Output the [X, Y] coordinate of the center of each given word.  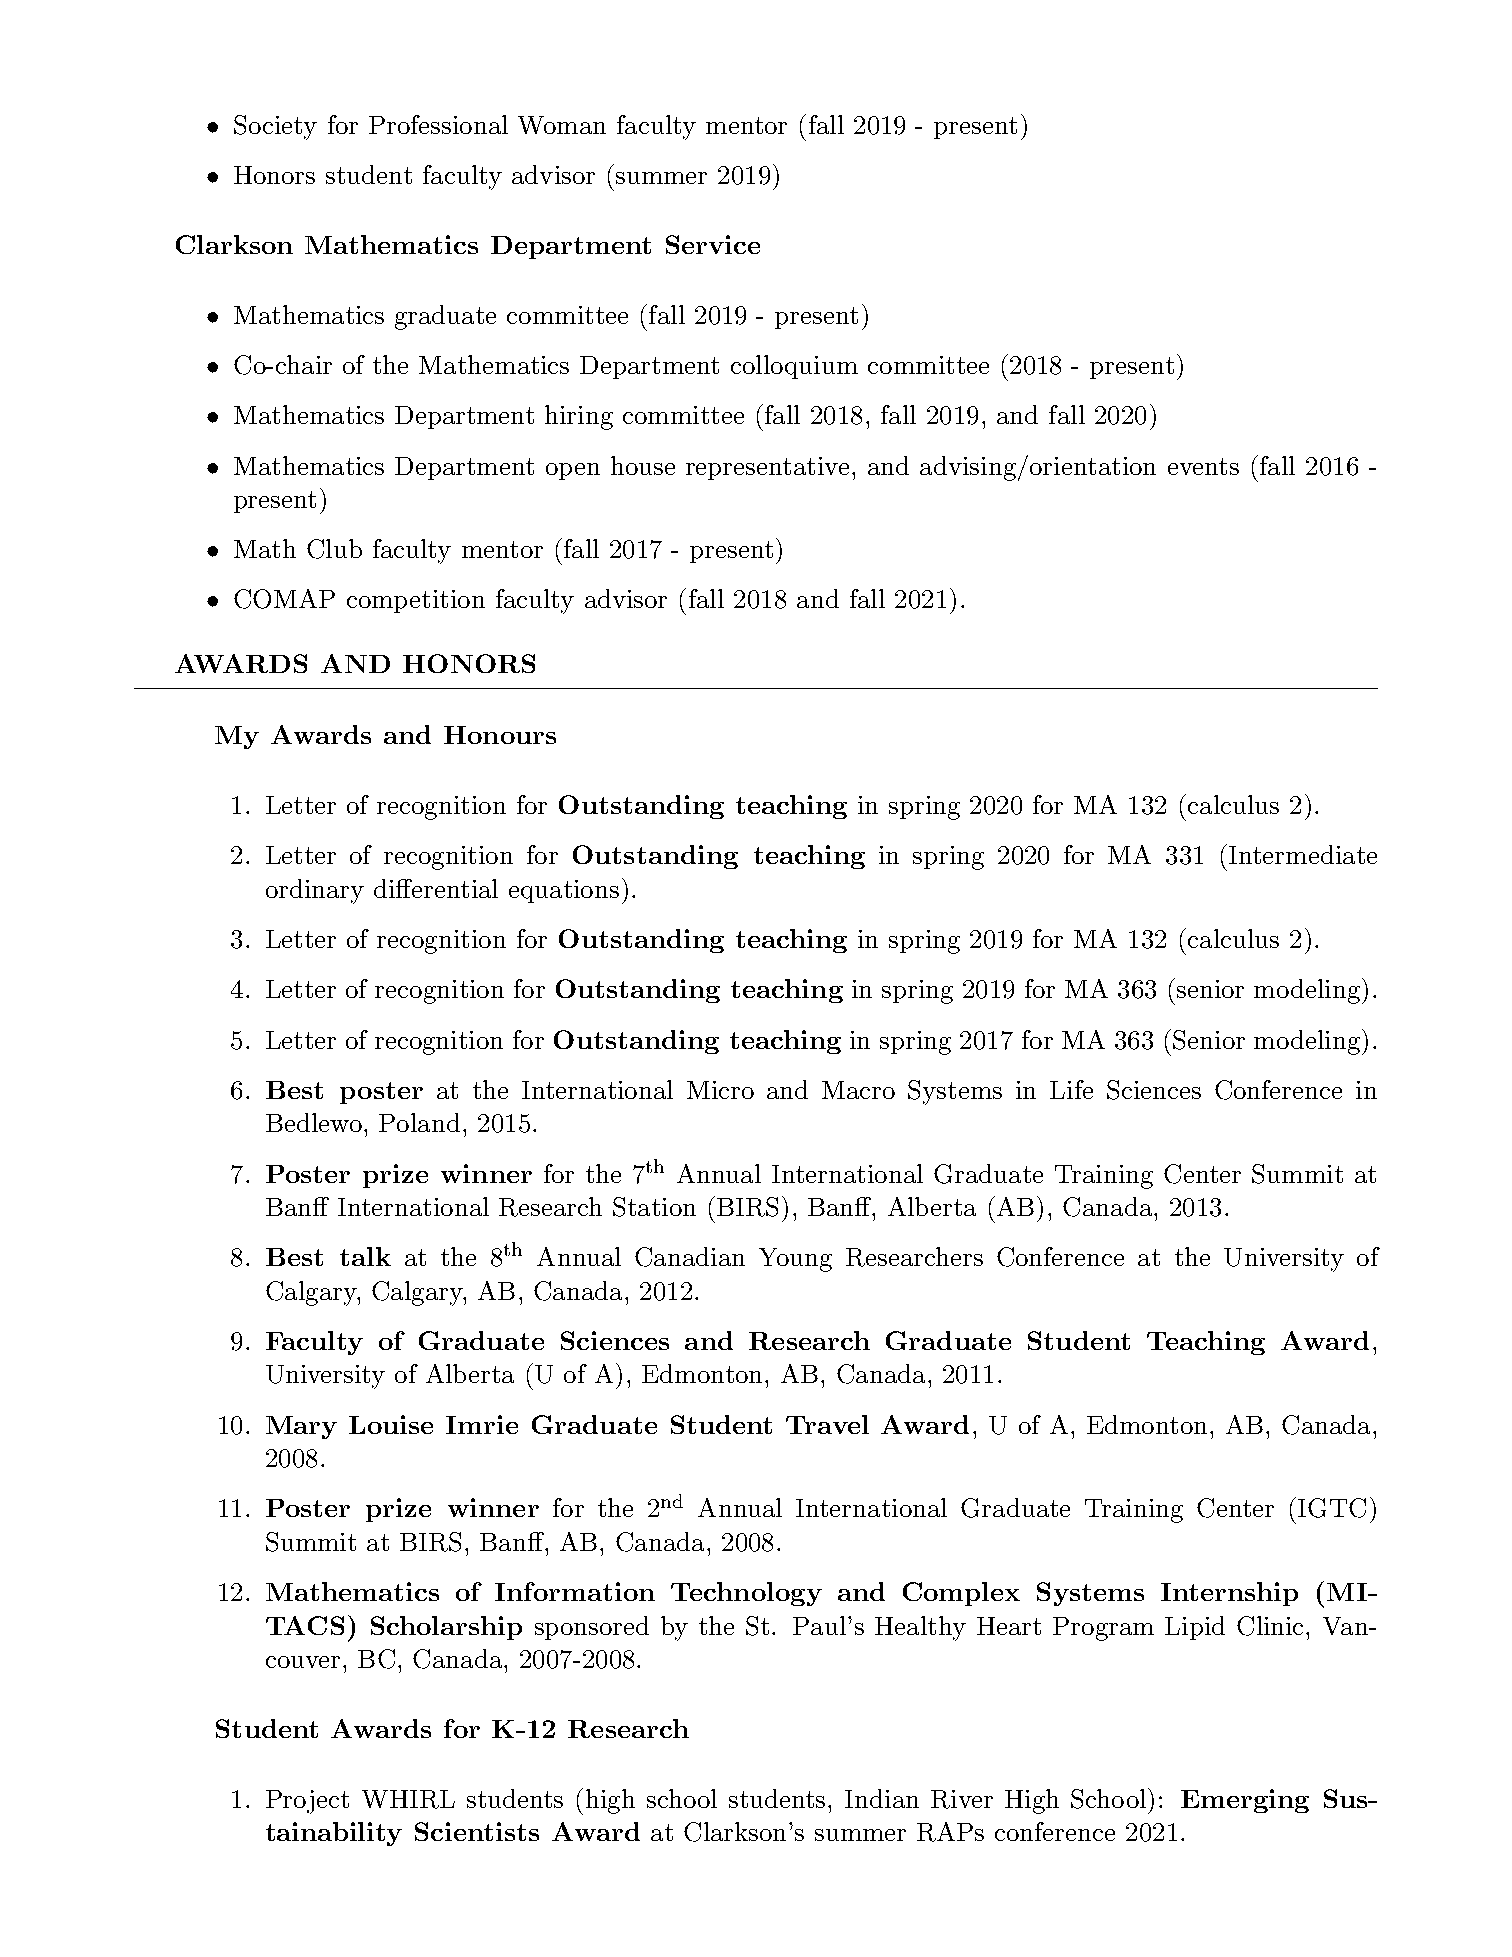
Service [713, 244]
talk [365, 1256]
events [1203, 466]
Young [795, 1260]
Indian [882, 1798]
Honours [500, 735]
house [643, 465]
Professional [438, 124]
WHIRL [408, 1799]
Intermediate [1303, 854]
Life [1071, 1089]
